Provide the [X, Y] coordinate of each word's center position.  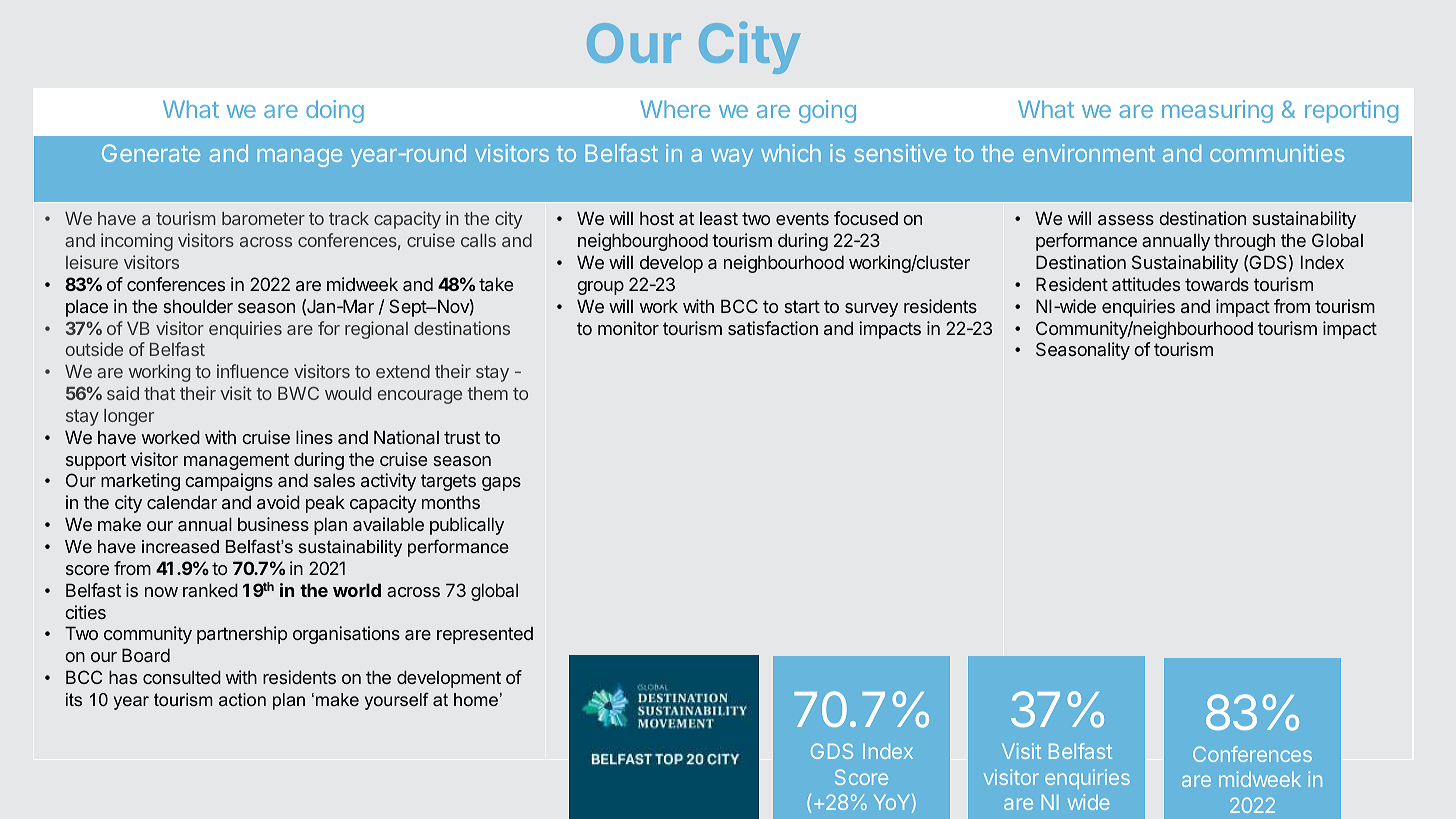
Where [675, 109]
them [487, 393]
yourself [397, 701]
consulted [182, 677]
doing [335, 111]
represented [485, 635]
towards [1217, 284]
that [159, 393]
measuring [1217, 111]
